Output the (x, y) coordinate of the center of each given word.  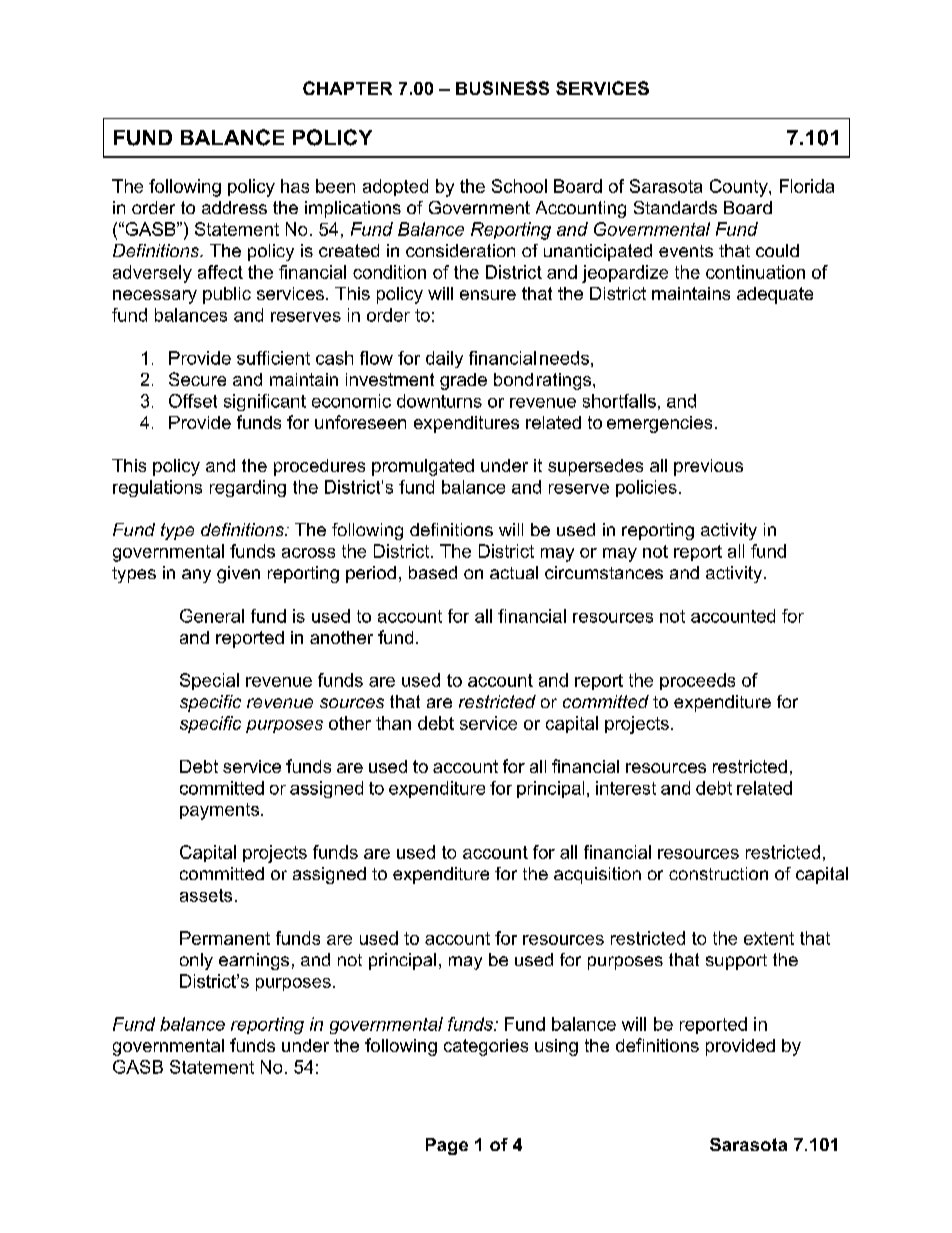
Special (209, 681)
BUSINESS (502, 88)
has (295, 186)
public (227, 295)
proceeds (697, 681)
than (393, 723)
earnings (254, 961)
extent (769, 938)
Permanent (225, 938)
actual (514, 572)
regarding (248, 488)
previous (708, 467)
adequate (775, 295)
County (740, 188)
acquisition (597, 875)
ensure (488, 295)
